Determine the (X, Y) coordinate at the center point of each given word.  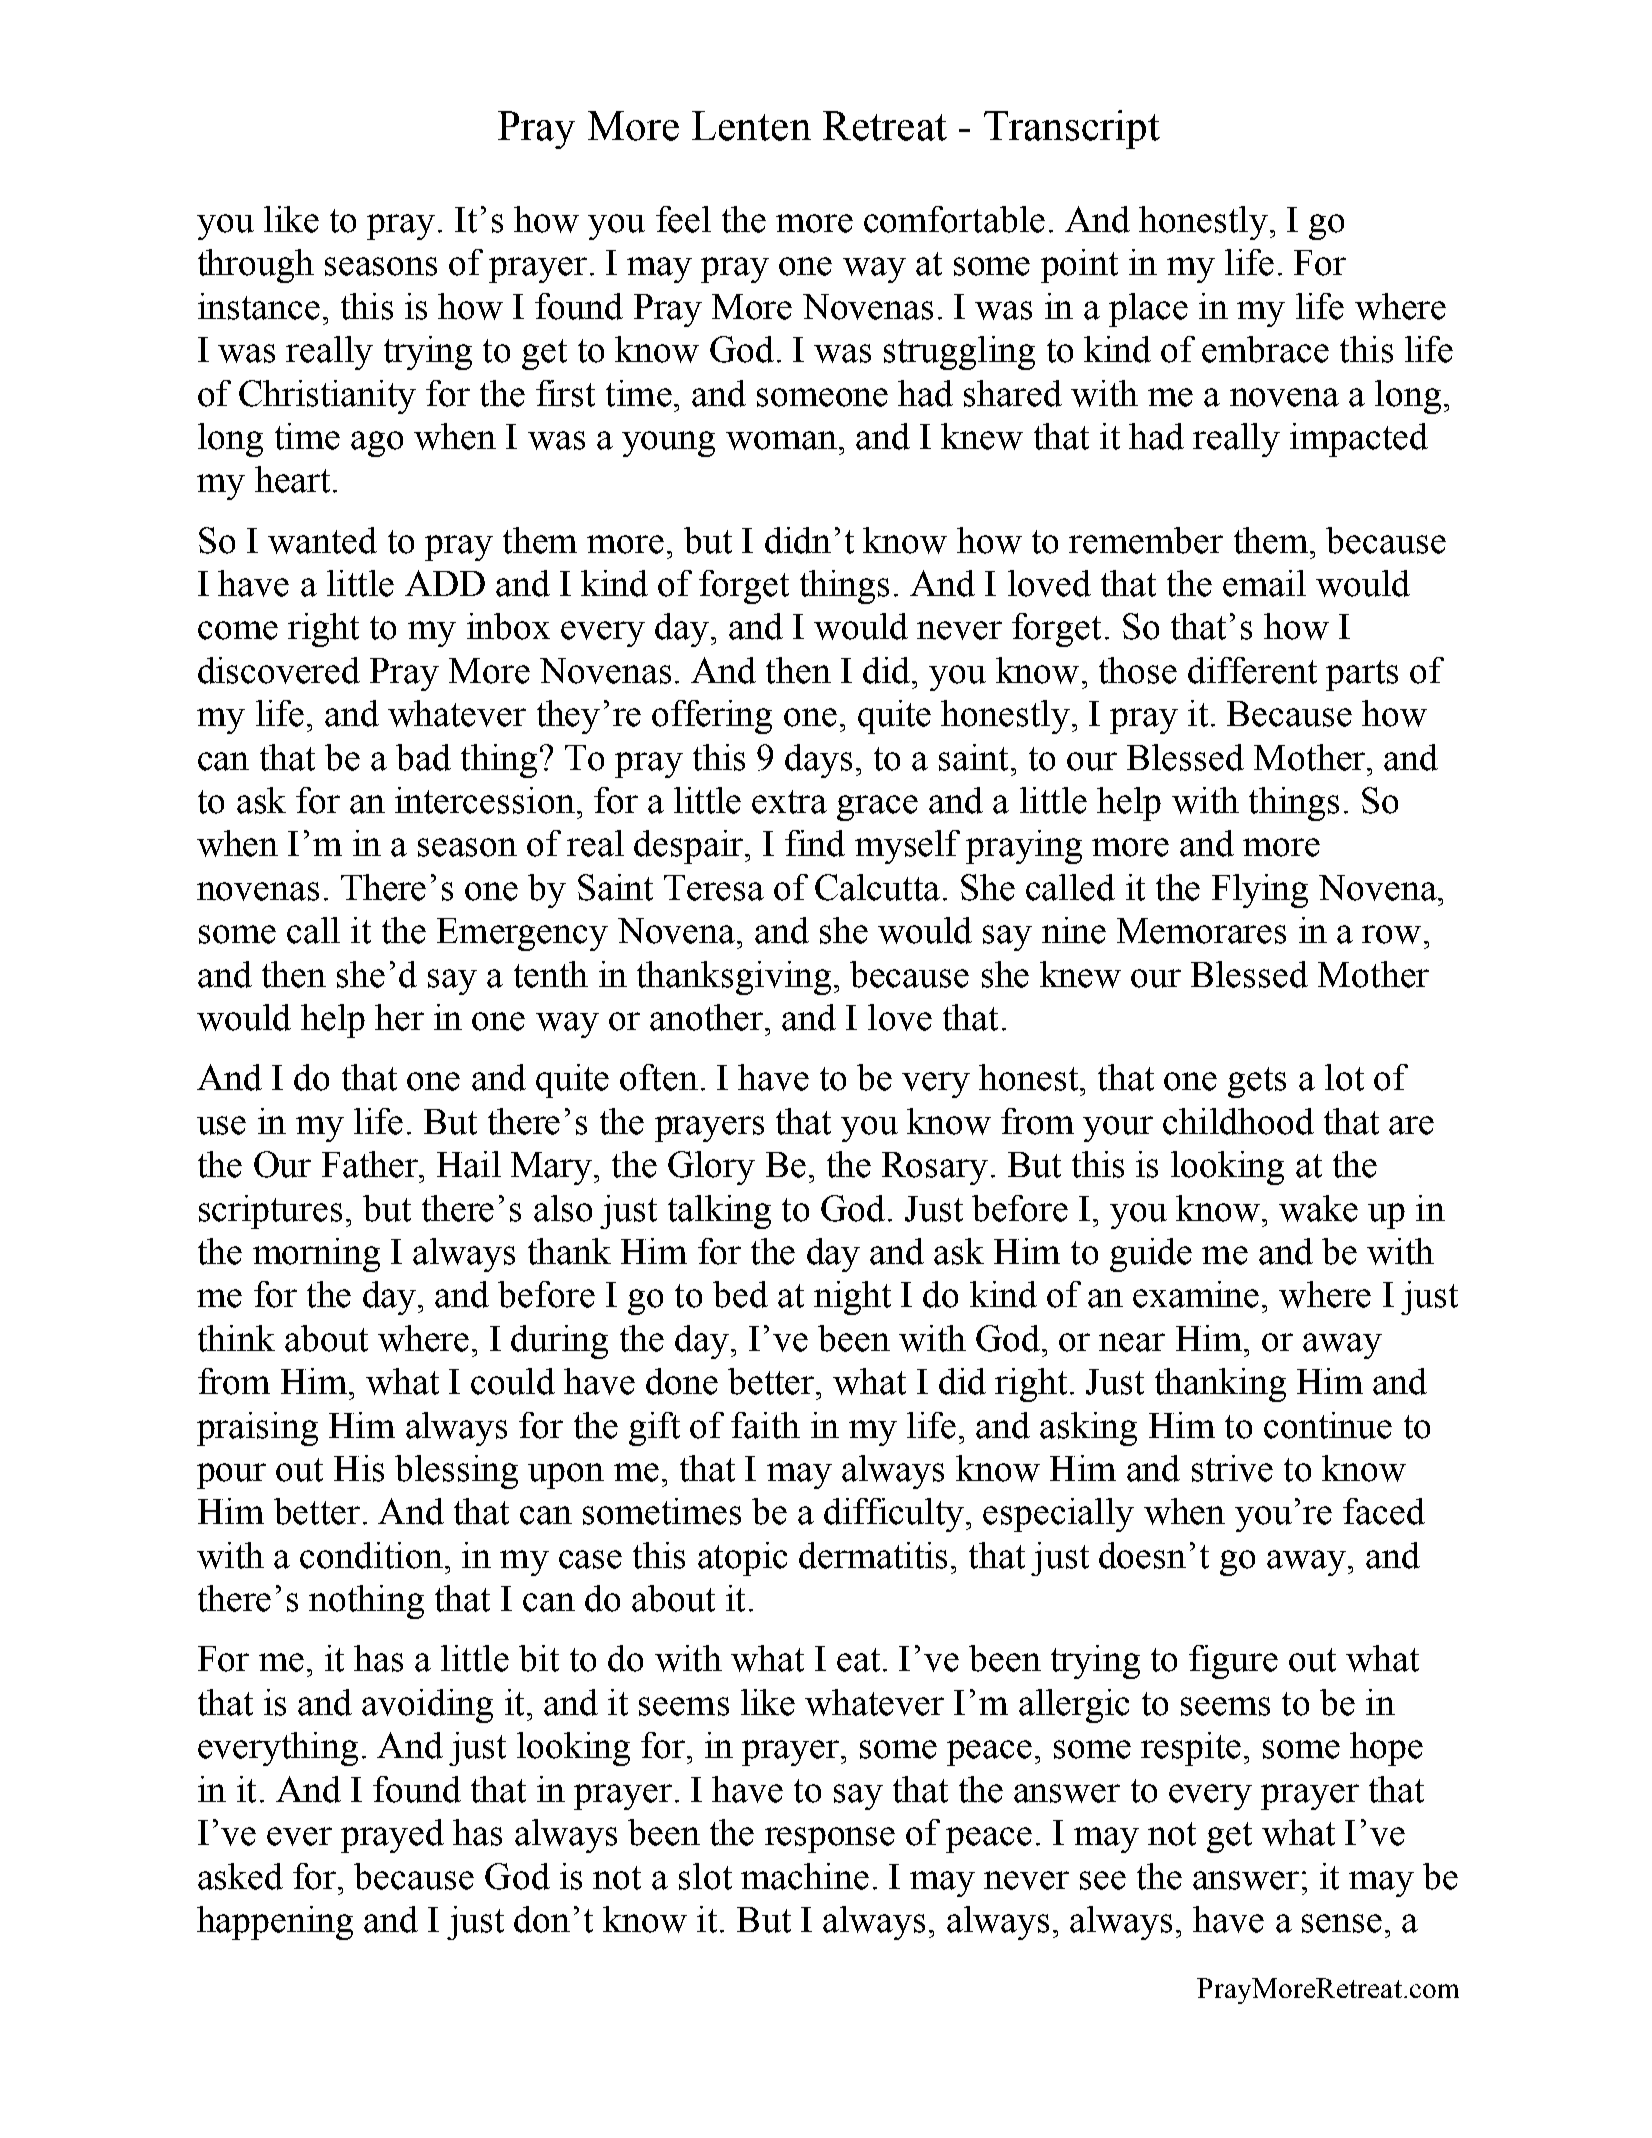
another (706, 1017)
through (256, 266)
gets (1257, 1082)
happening (275, 1923)
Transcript (1072, 129)
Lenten (751, 126)
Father (371, 1164)
